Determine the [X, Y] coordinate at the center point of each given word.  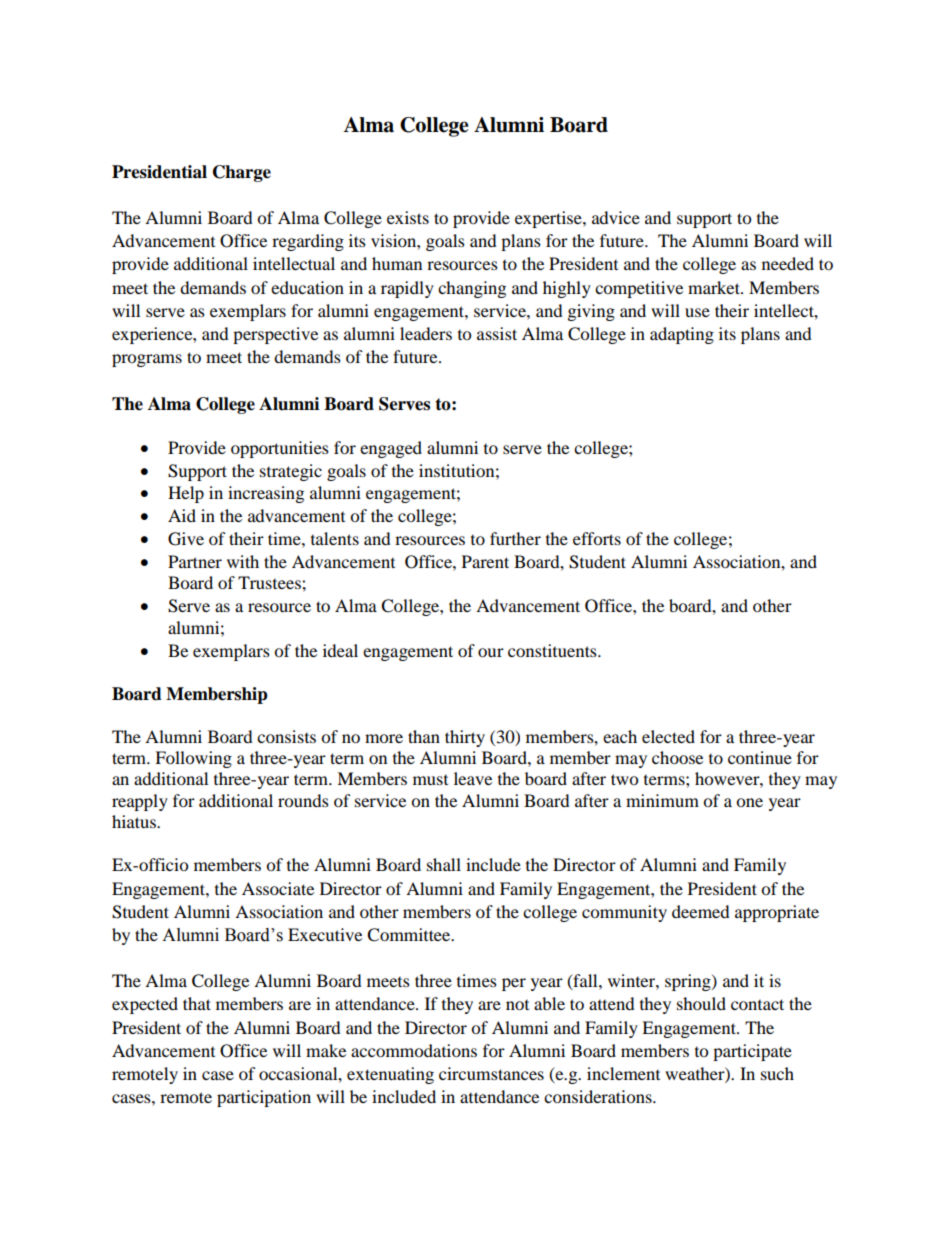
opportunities [280, 449]
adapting [682, 335]
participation [264, 1098]
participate [752, 1052]
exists [408, 217]
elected [668, 736]
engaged [391, 449]
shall [444, 864]
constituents [553, 650]
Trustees [270, 582]
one [749, 802]
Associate [278, 888]
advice [616, 217]
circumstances [491, 1073]
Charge [242, 173]
